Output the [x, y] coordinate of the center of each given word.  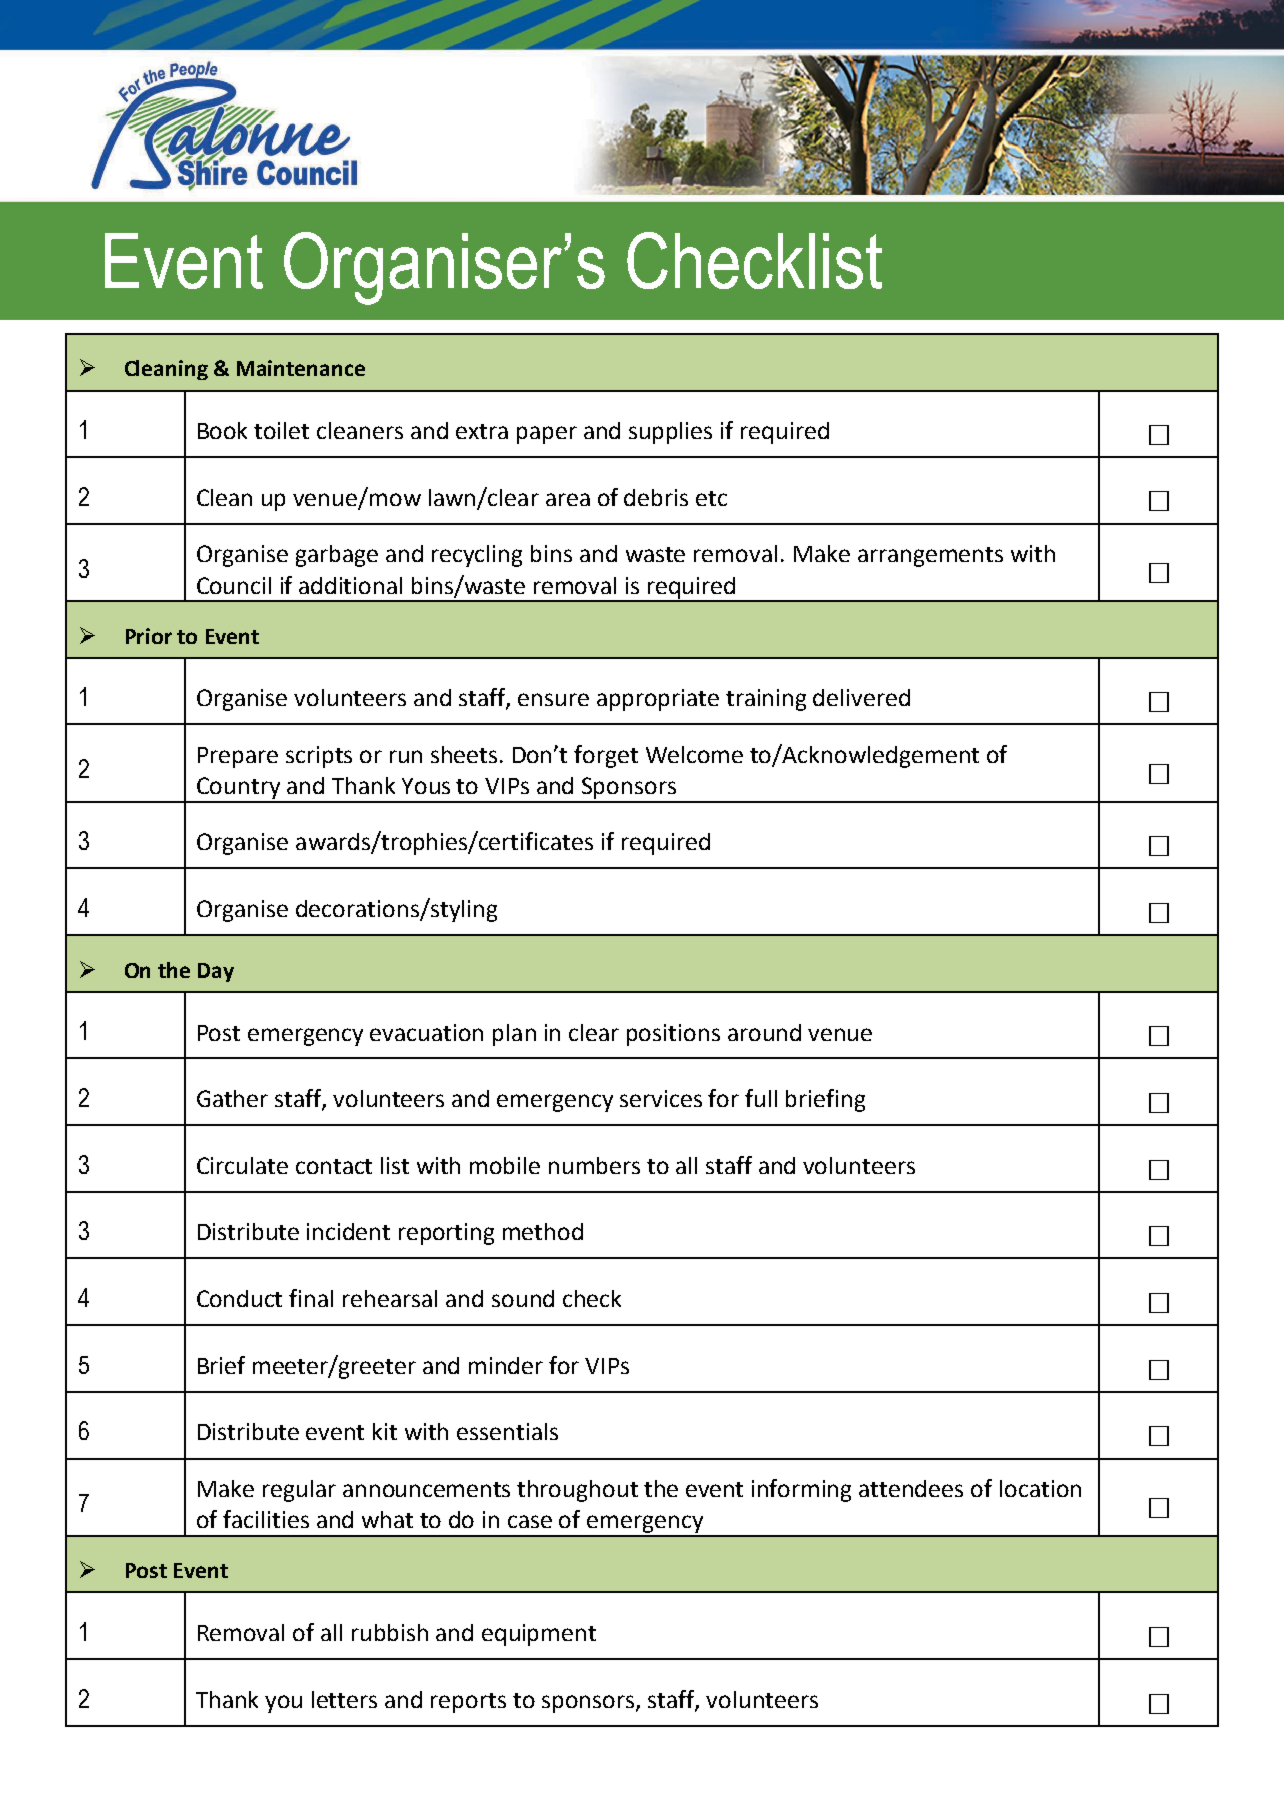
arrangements [930, 557]
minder [506, 1365]
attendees [911, 1488]
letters [344, 1699]
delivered [861, 697]
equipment [539, 1635]
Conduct [239, 1298]
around [764, 1032]
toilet [281, 430]
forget [606, 756]
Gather [232, 1098]
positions [673, 1035]
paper [547, 435]
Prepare [238, 757]
